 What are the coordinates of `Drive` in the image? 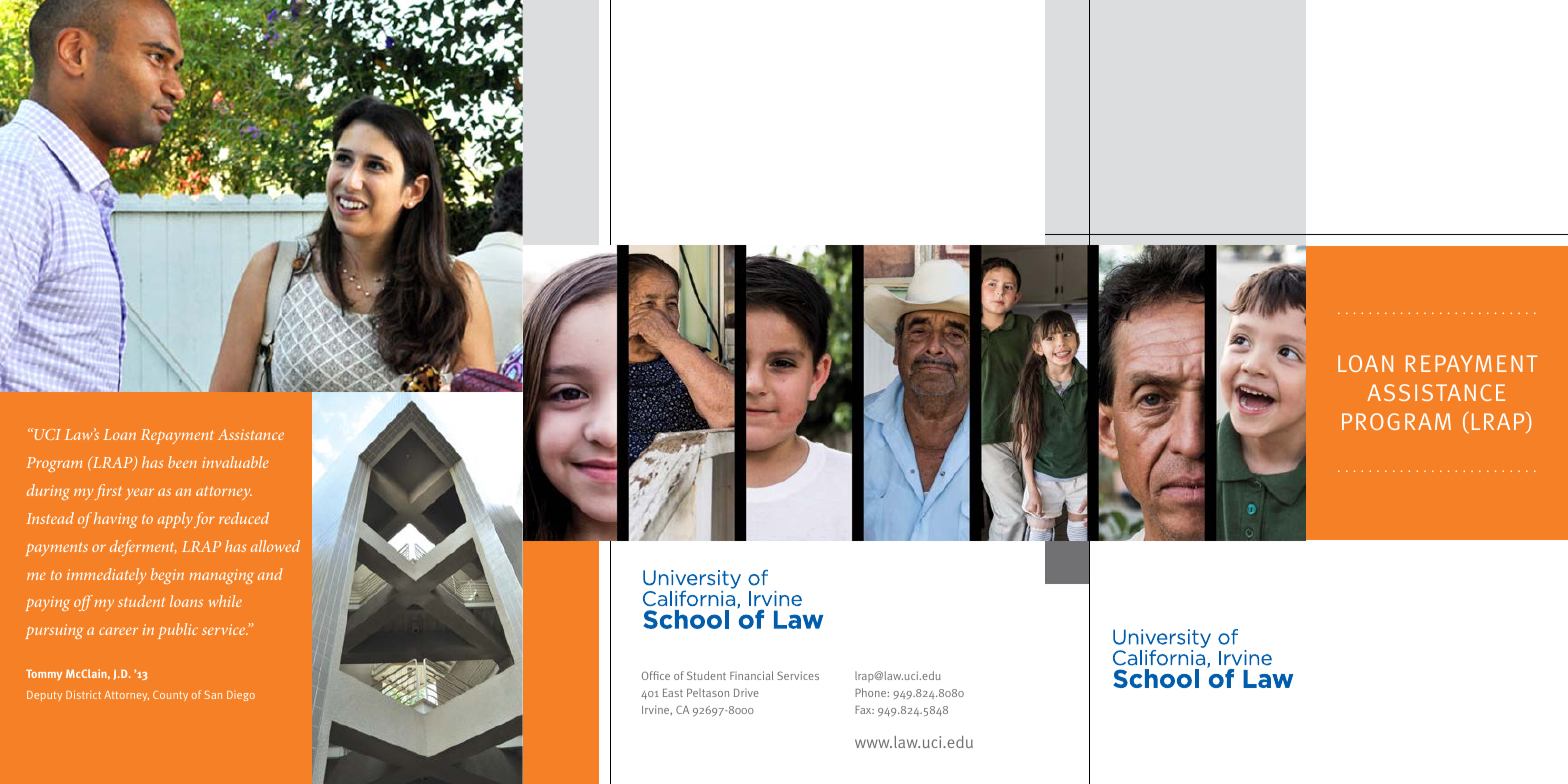 It's located at (746, 693).
